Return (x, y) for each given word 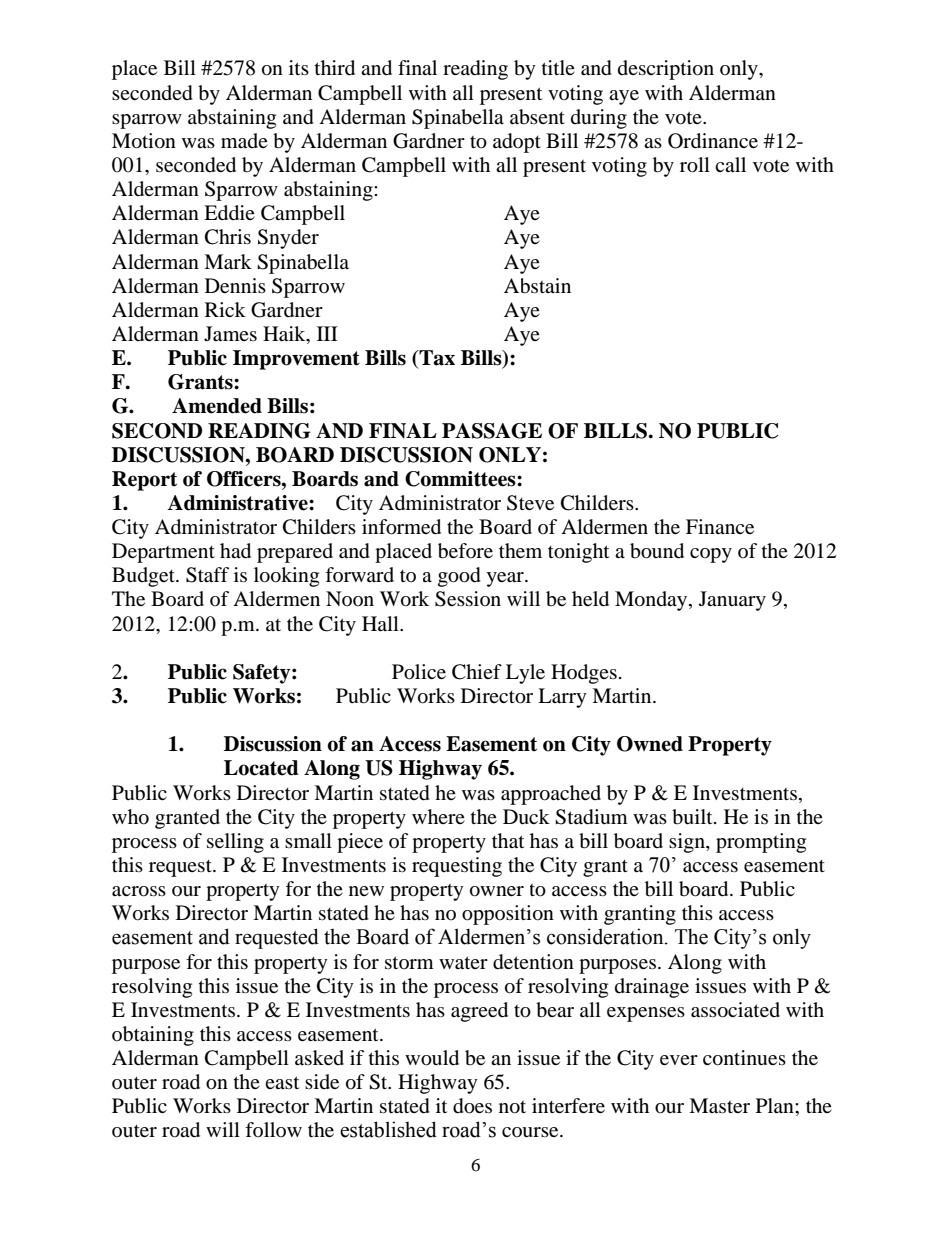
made (244, 141)
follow (273, 1129)
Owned (650, 744)
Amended (217, 406)
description (666, 70)
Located (261, 768)
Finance (720, 526)
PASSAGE (492, 431)
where (438, 816)
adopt (517, 143)
